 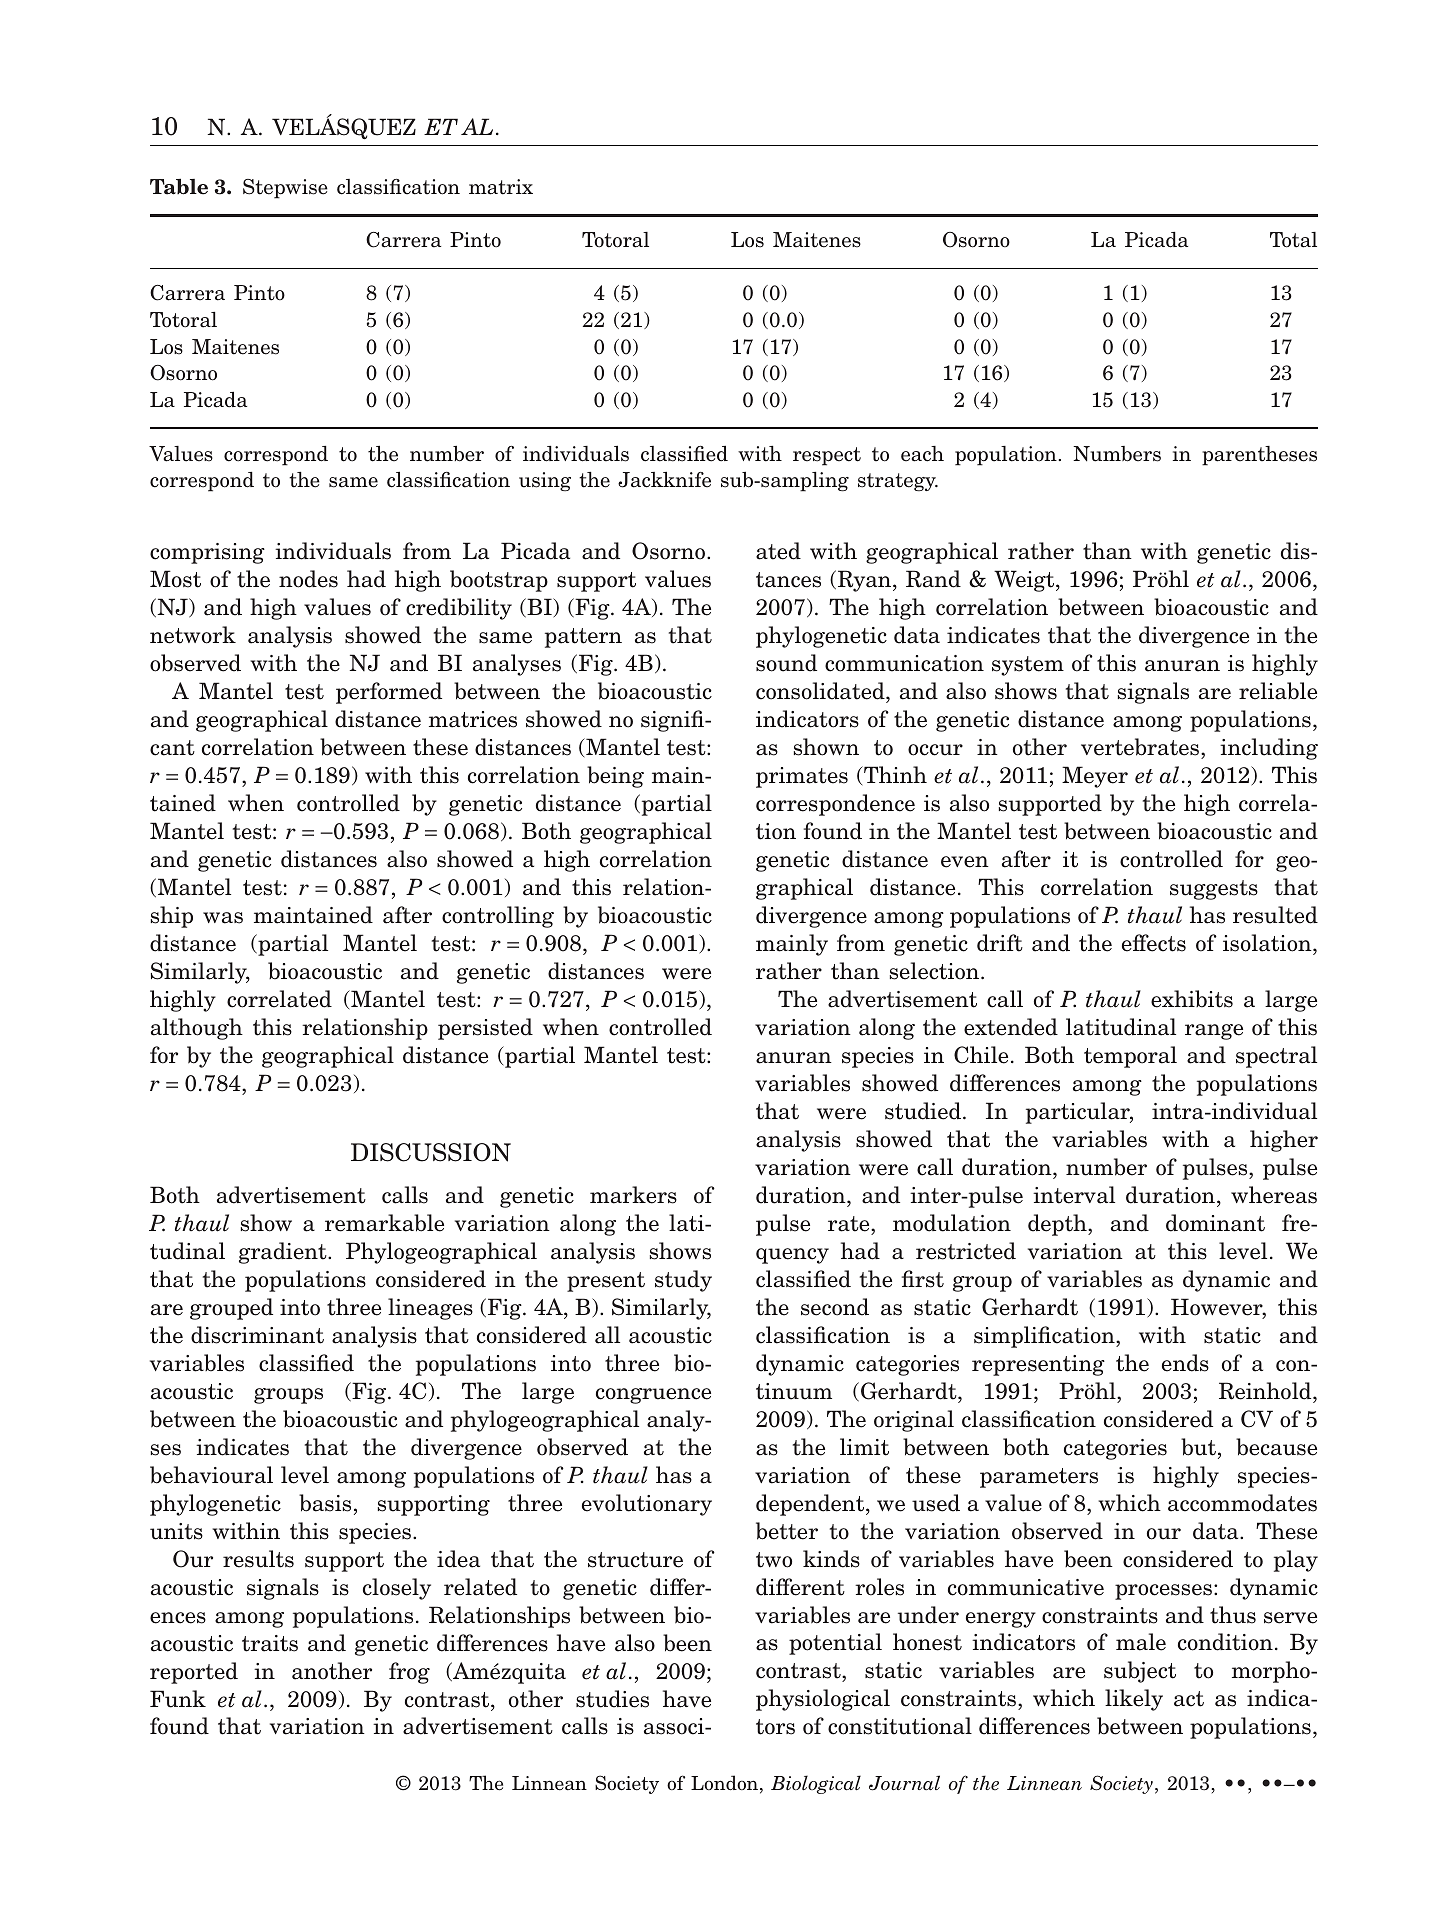 What do you see at coordinates (1293, 240) in the screenshot?
I see `Total` at bounding box center [1293, 240].
